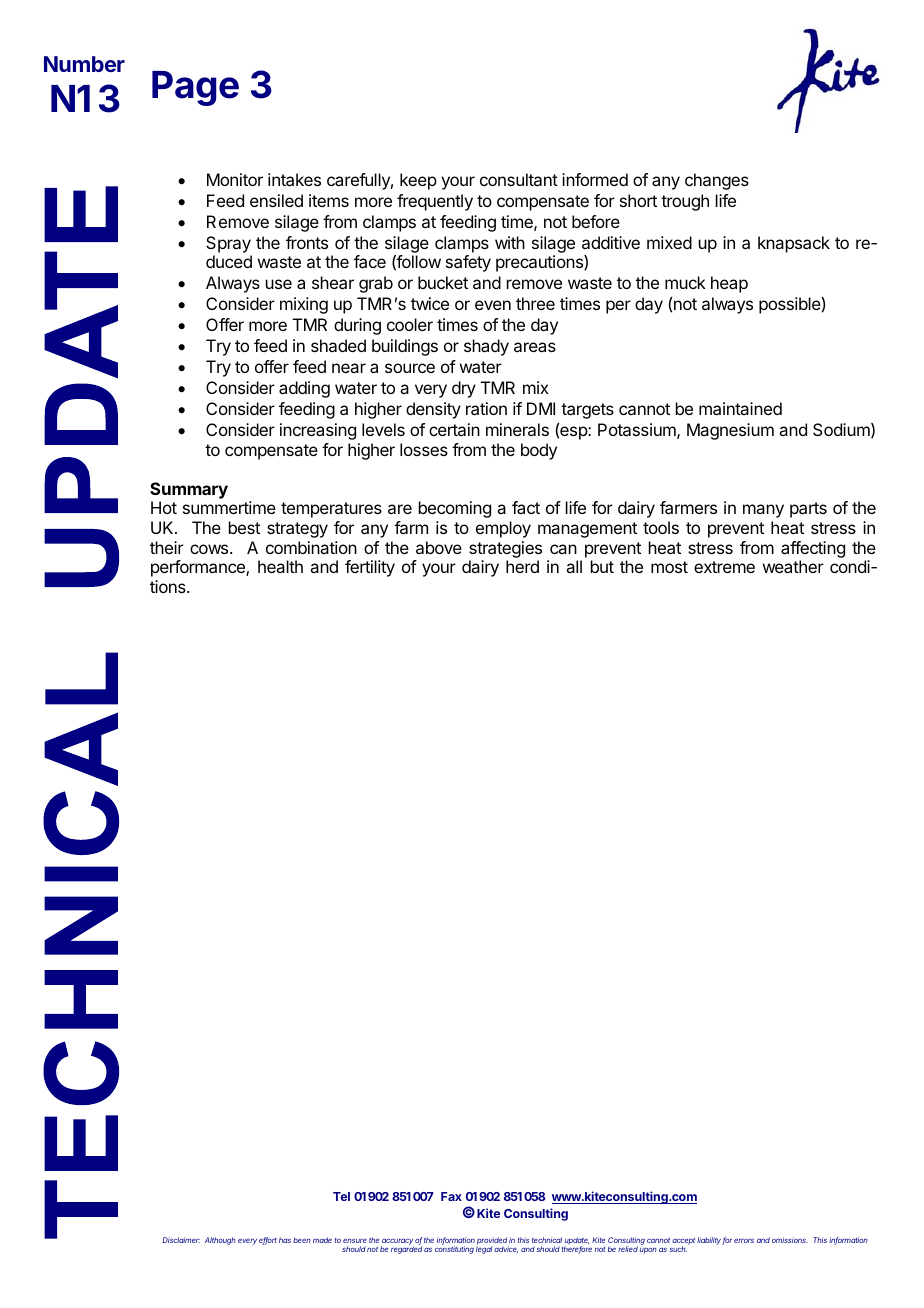  What do you see at coordinates (304, 389) in the image?
I see `adding` at bounding box center [304, 389].
